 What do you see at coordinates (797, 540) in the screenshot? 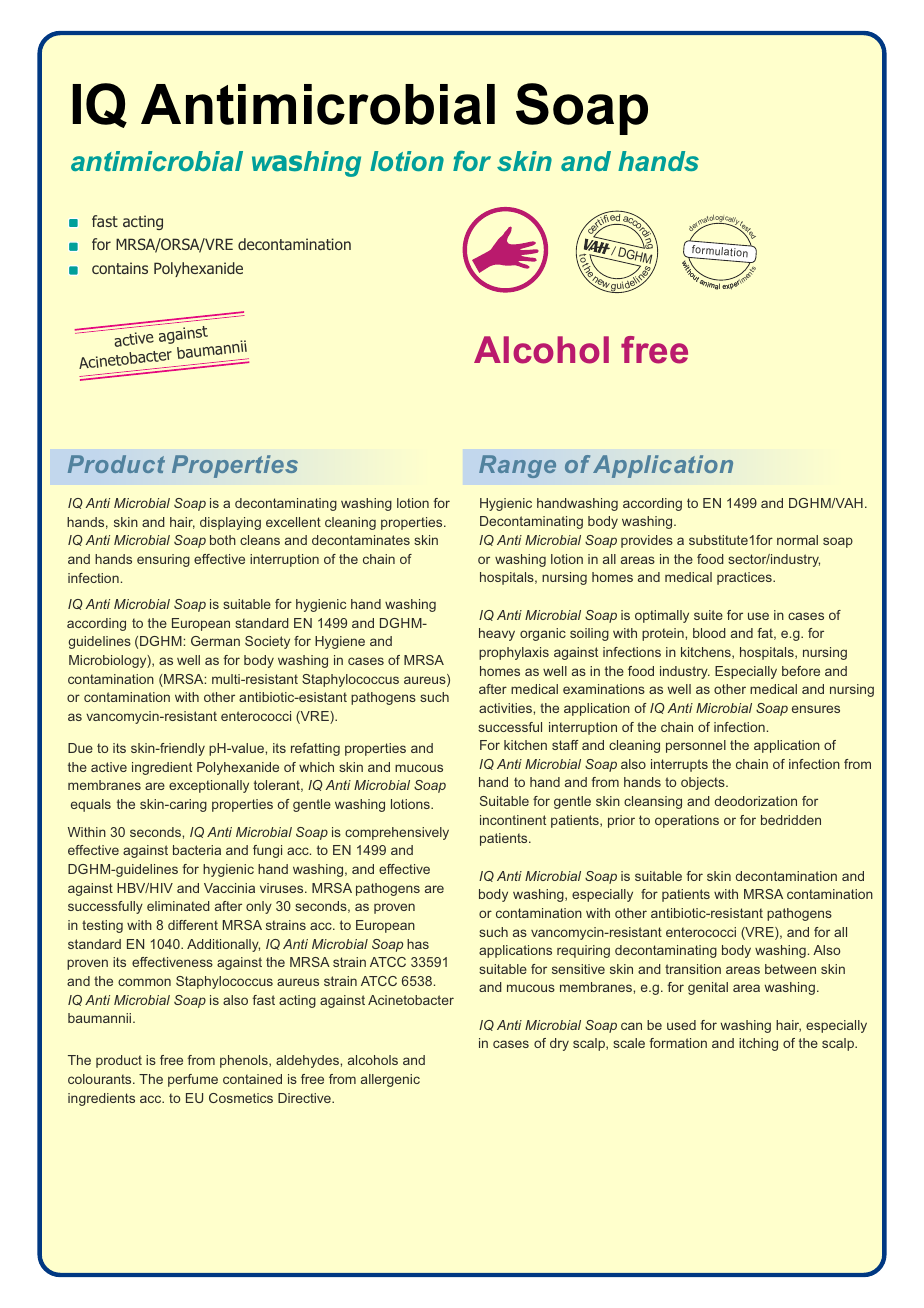
I see `normal` at bounding box center [797, 540].
